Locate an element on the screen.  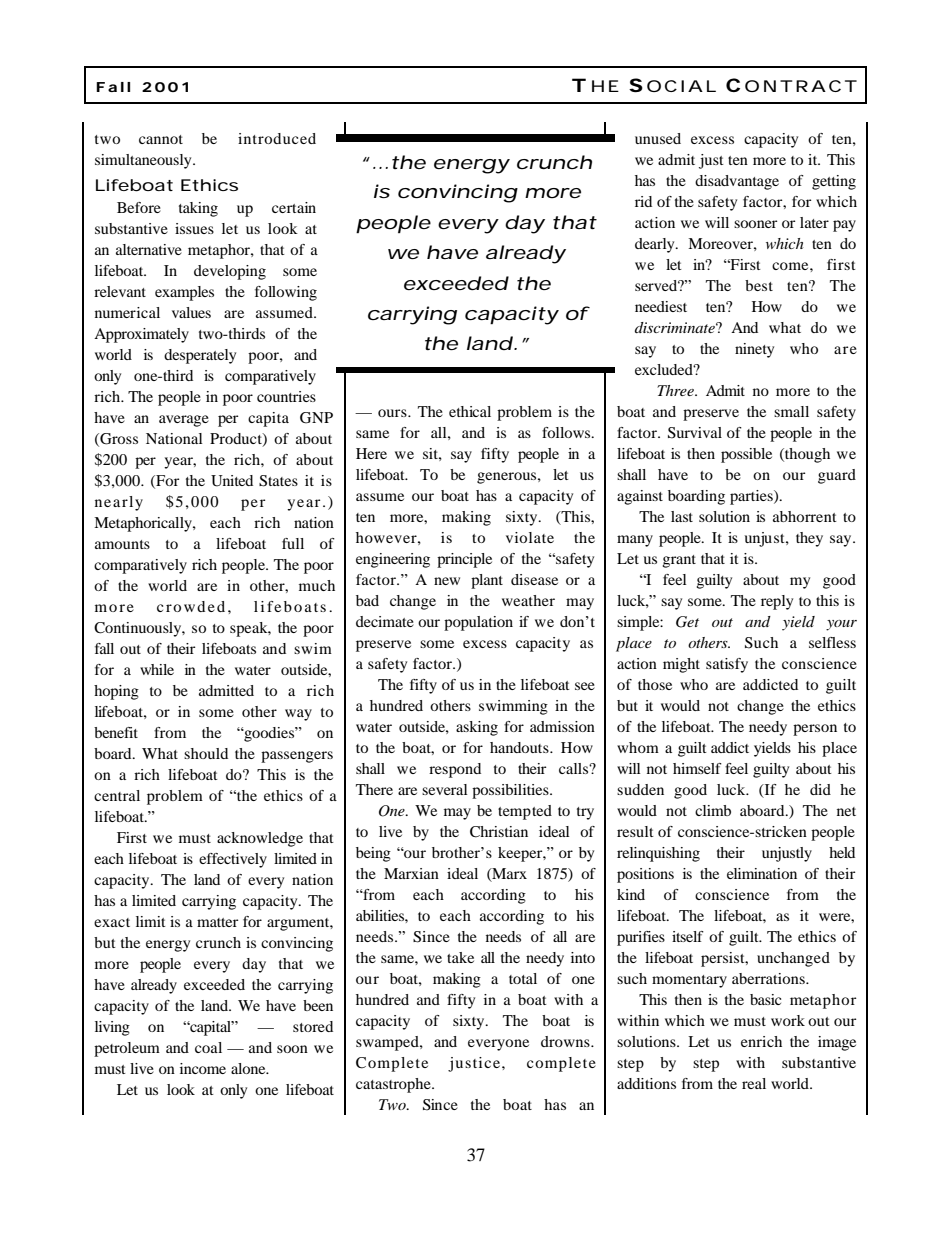
population is located at coordinates (478, 623).
